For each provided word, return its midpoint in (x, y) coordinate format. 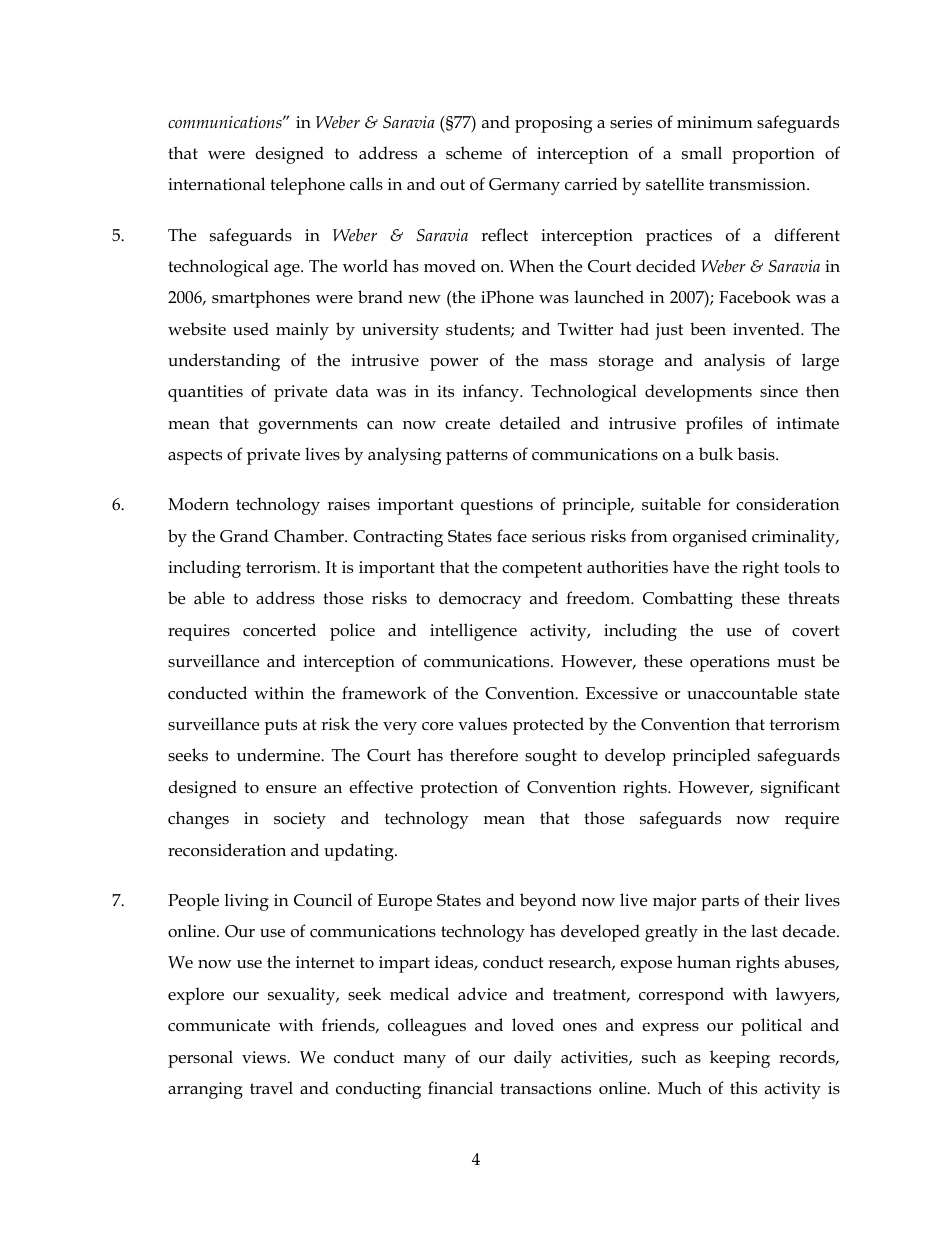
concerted (279, 630)
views (265, 1057)
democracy (480, 600)
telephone (307, 186)
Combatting (688, 600)
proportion (773, 155)
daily (533, 1059)
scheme (474, 152)
